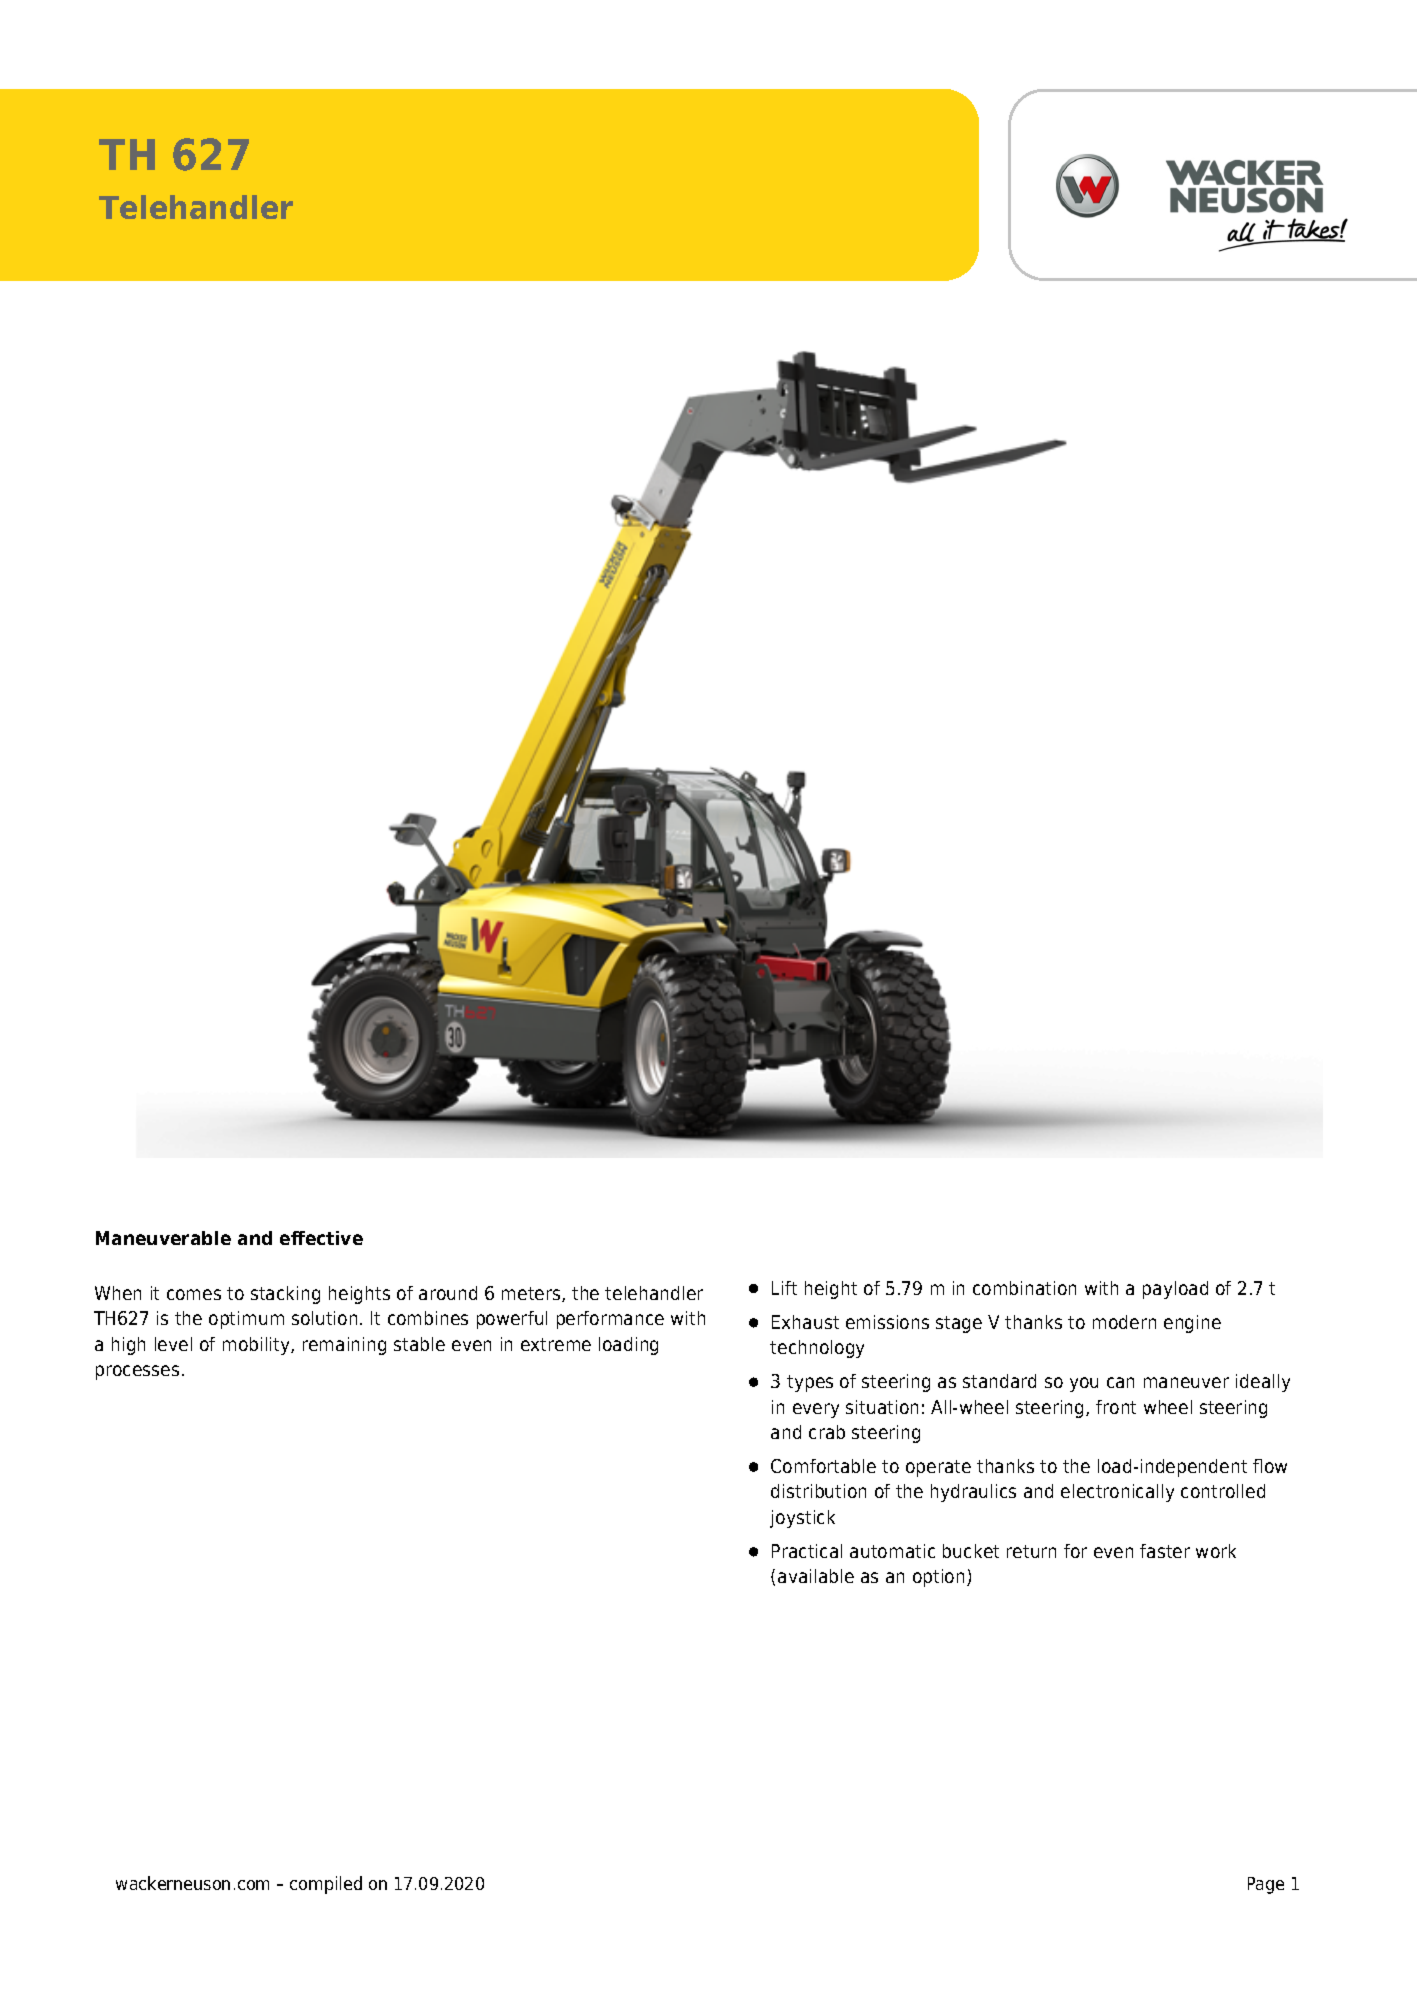 The height and width of the page is (2005, 1417). Describe the element at coordinates (285, 1295) in the page. I see `stacking` at that location.
